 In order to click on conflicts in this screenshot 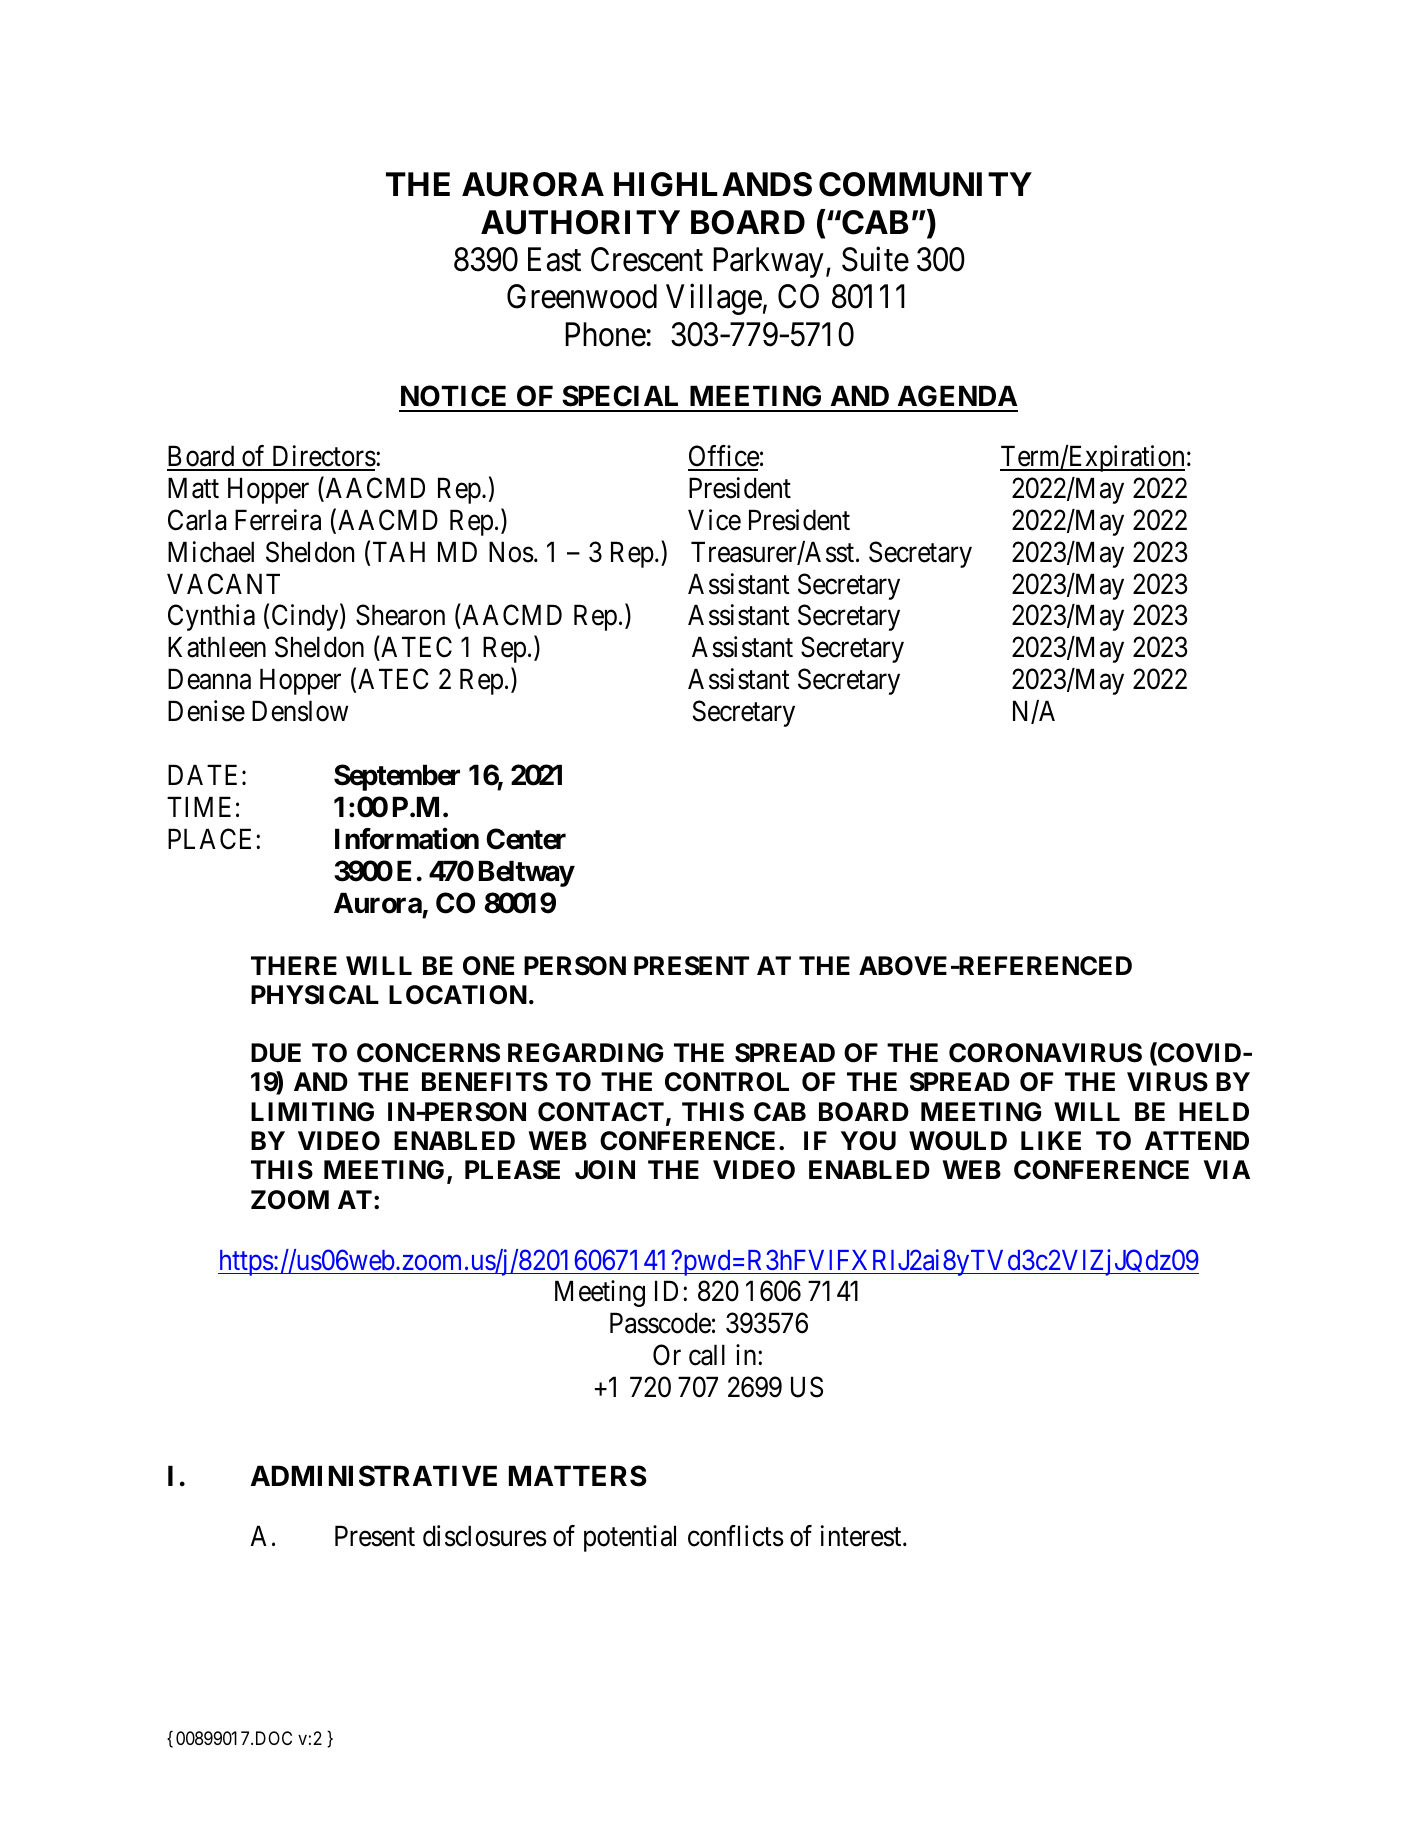, I will do `click(736, 1536)`.
